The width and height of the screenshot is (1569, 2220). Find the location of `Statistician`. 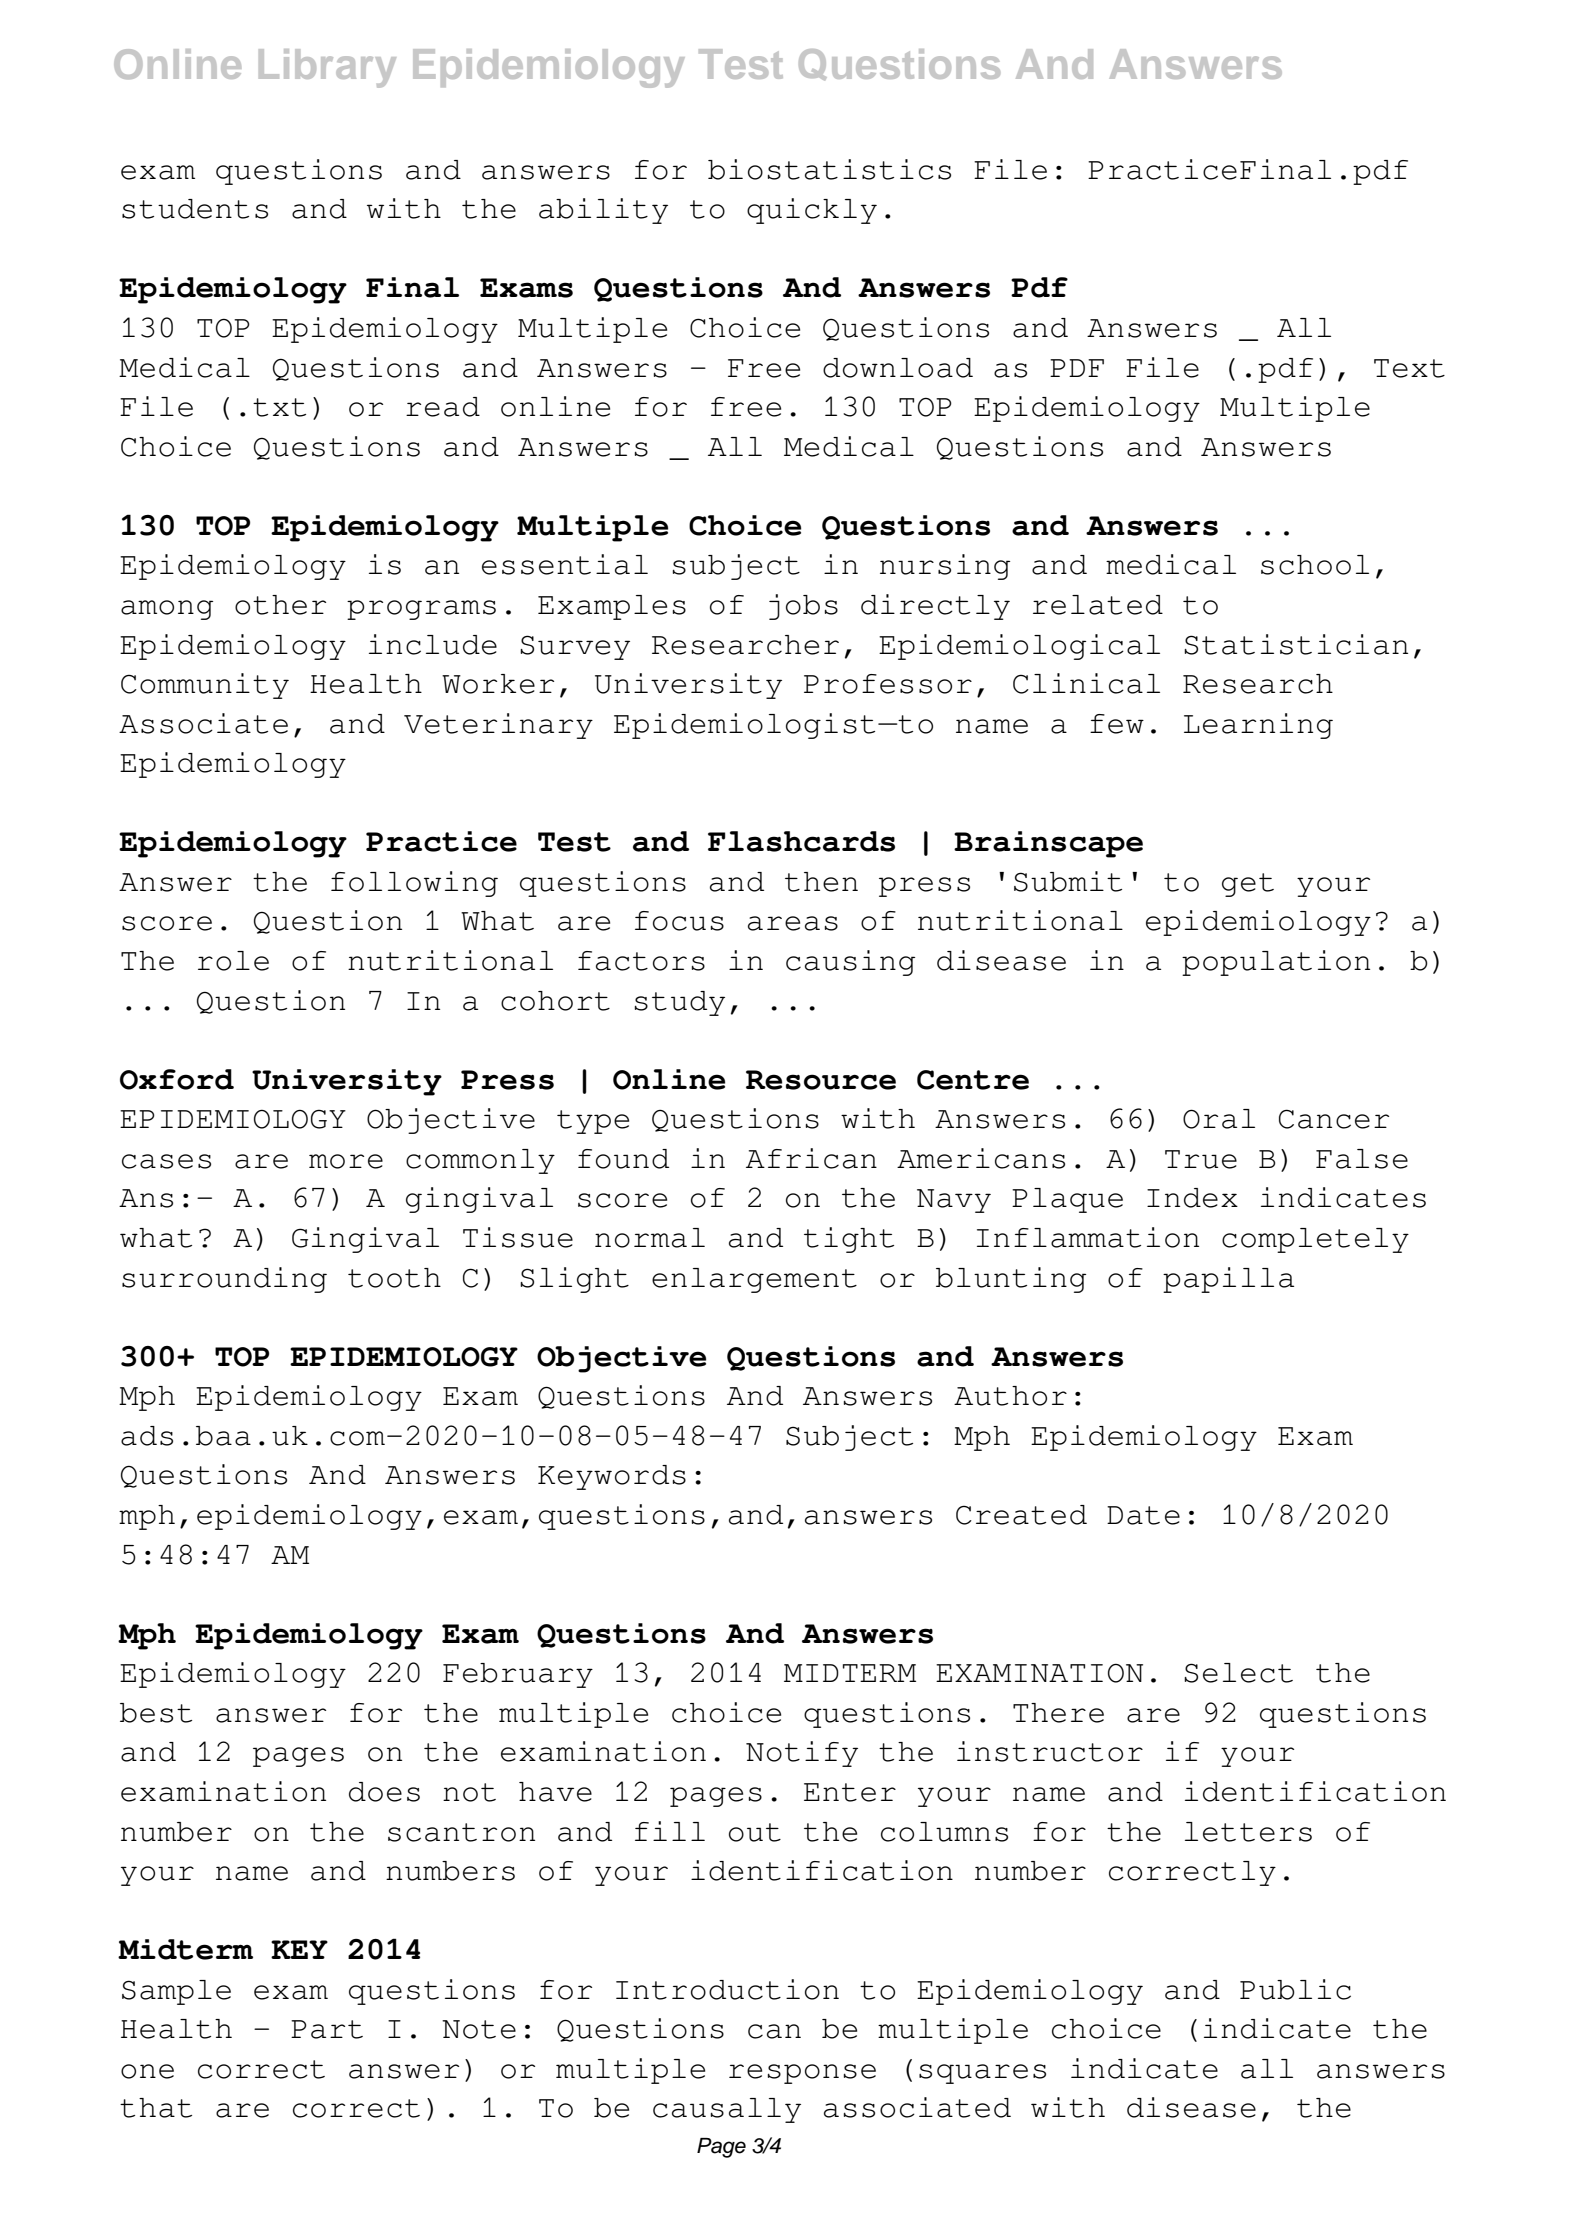

Statistician is located at coordinates (1296, 644).
